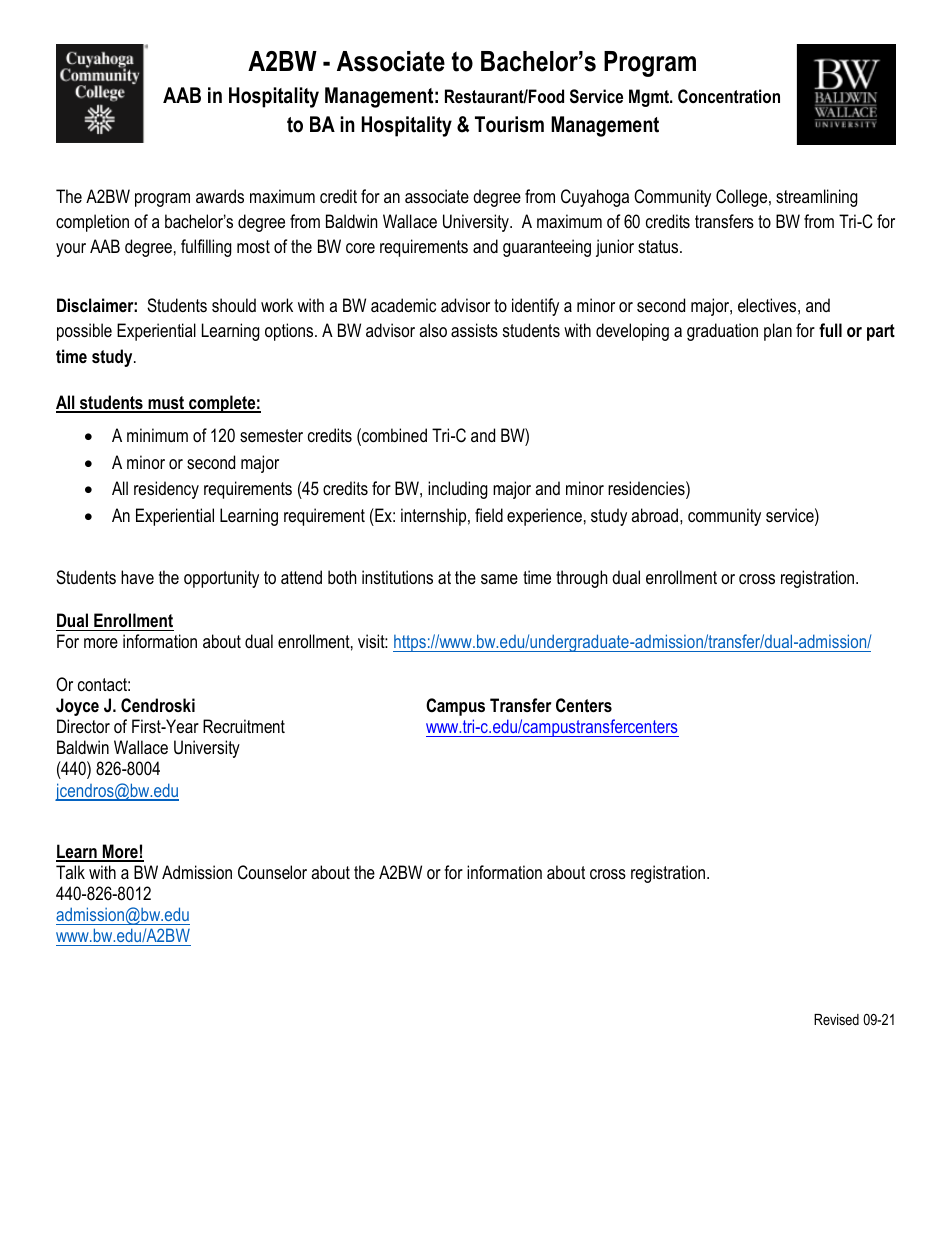 The image size is (952, 1233). Describe the element at coordinates (836, 1019) in the screenshot. I see `Revised` at that location.
